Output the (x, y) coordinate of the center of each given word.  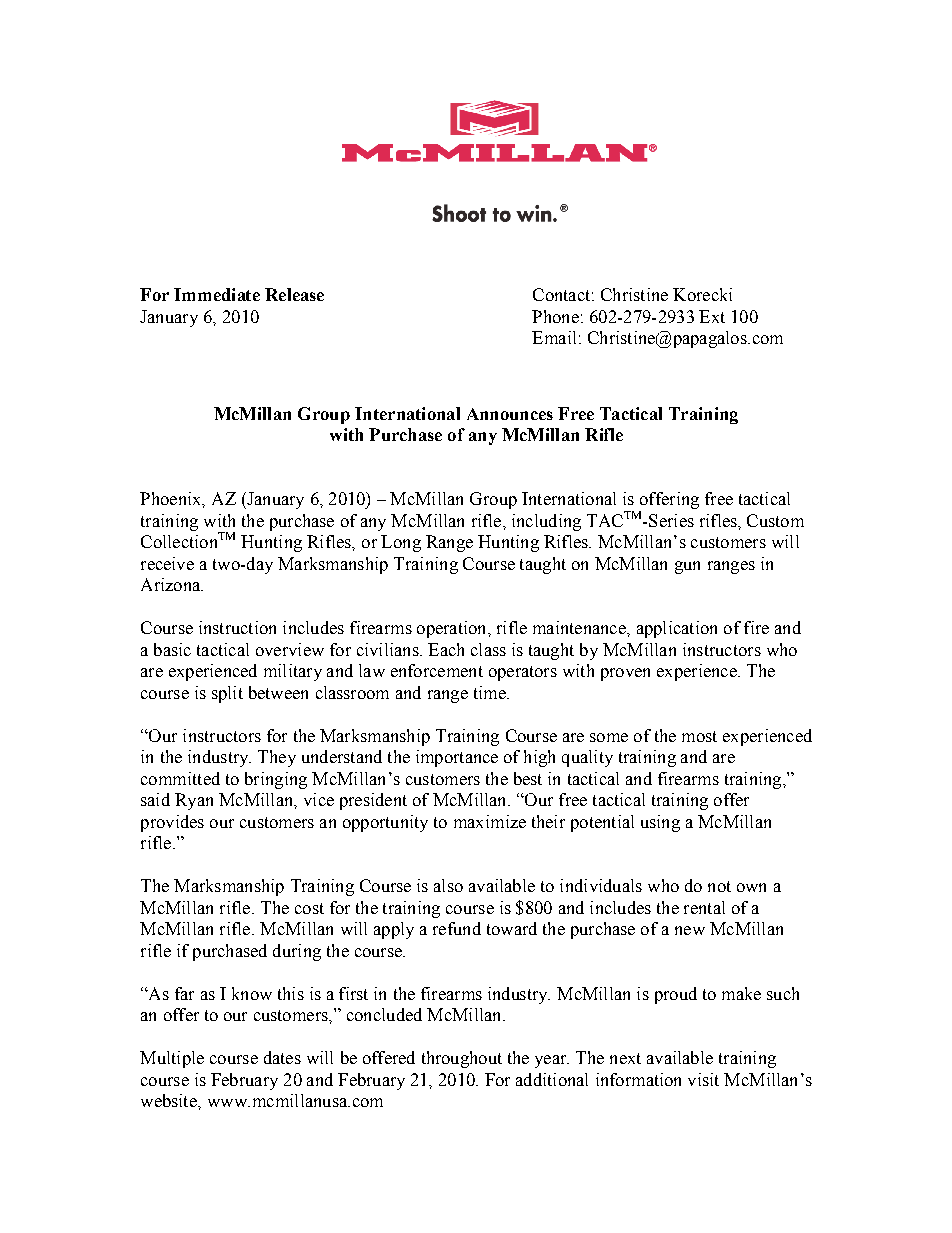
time (491, 692)
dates (282, 1057)
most (699, 736)
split (227, 694)
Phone (555, 316)
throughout (462, 1059)
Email (554, 337)
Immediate (217, 294)
